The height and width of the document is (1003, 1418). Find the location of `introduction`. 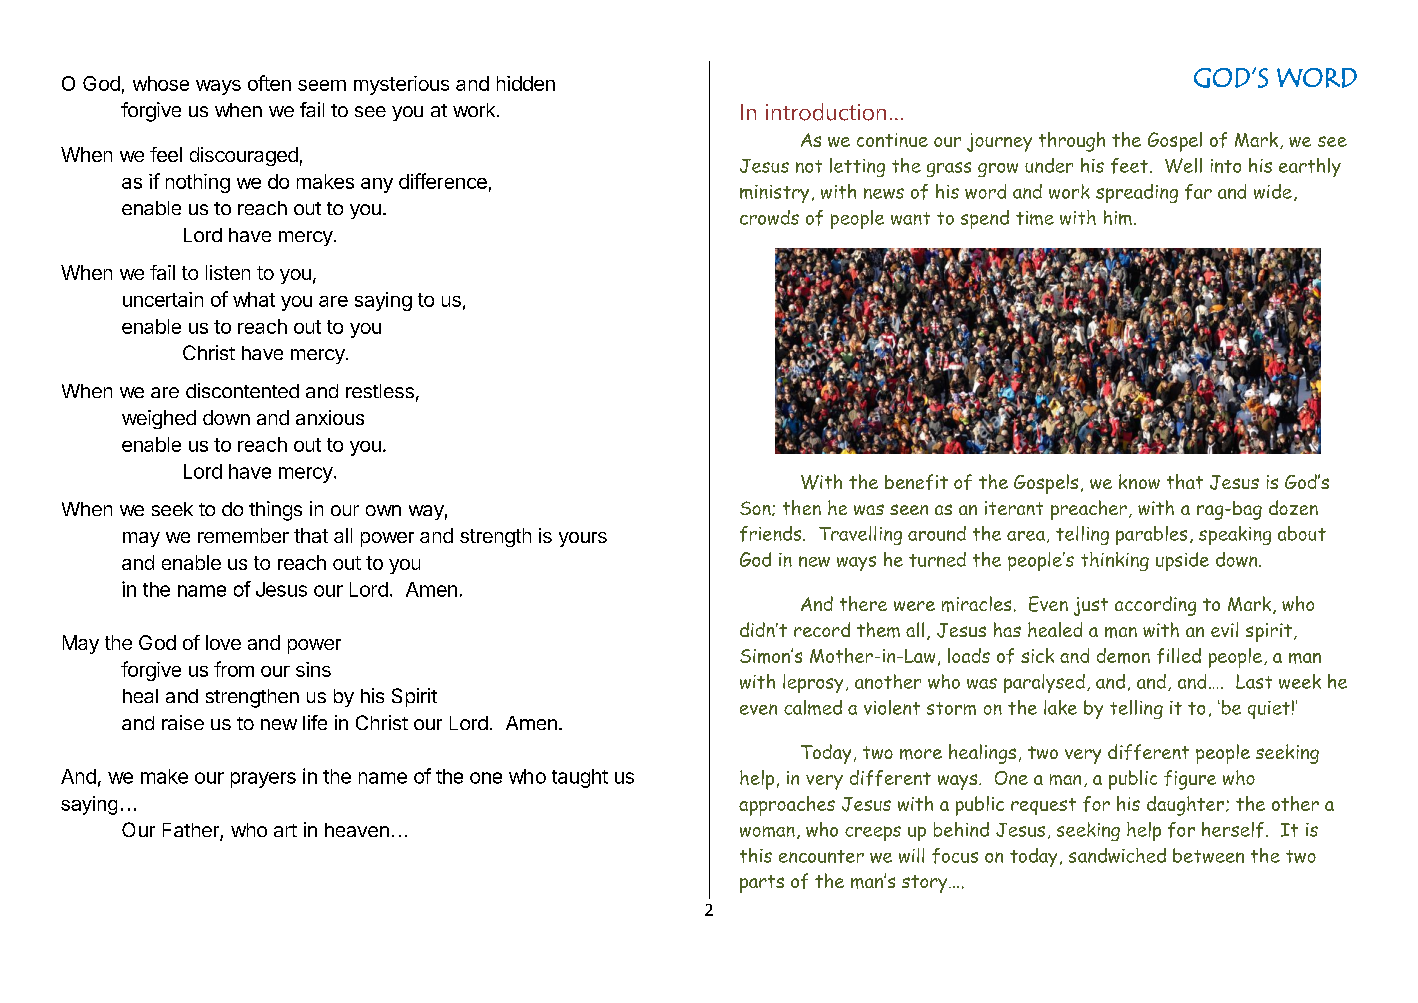

introduction is located at coordinates (826, 112).
